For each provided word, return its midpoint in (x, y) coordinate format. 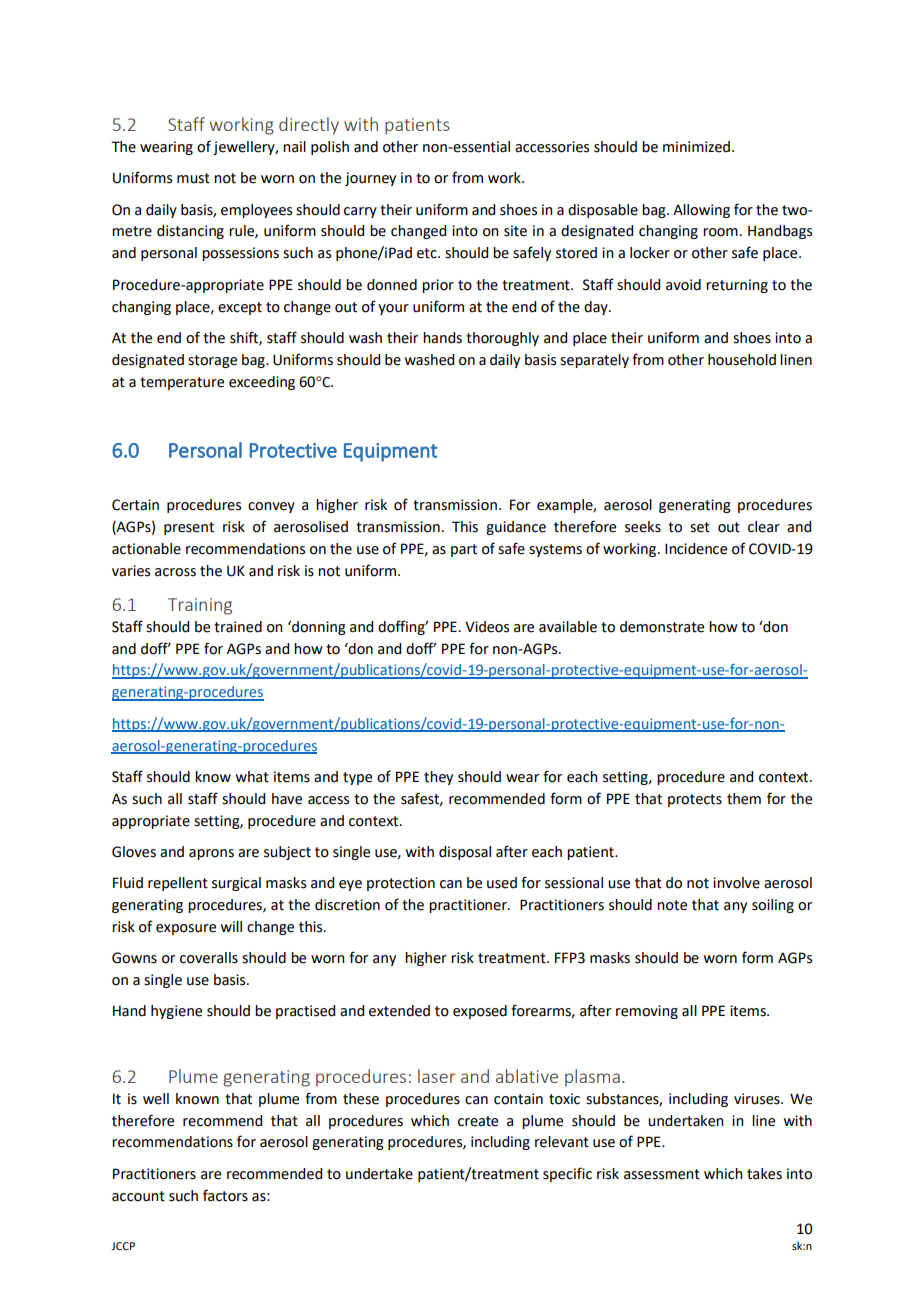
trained (238, 627)
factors (225, 1195)
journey (370, 179)
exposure (186, 929)
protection (401, 884)
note (672, 905)
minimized (696, 147)
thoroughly (502, 339)
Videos (487, 627)
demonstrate (662, 627)
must (193, 178)
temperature (182, 383)
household (742, 360)
